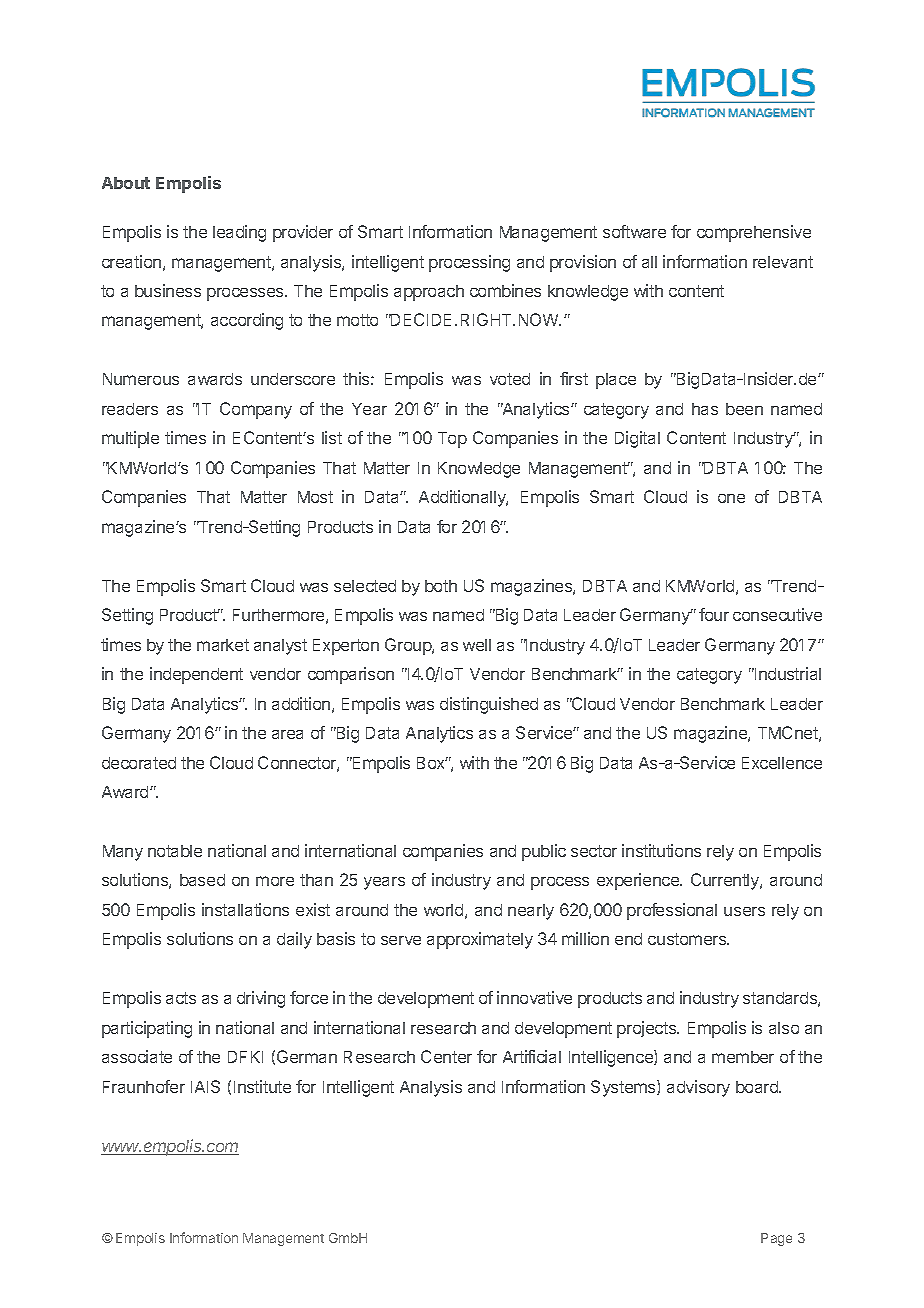 The width and height of the screenshot is (924, 1308). I want to click on independent, so click(196, 675).
